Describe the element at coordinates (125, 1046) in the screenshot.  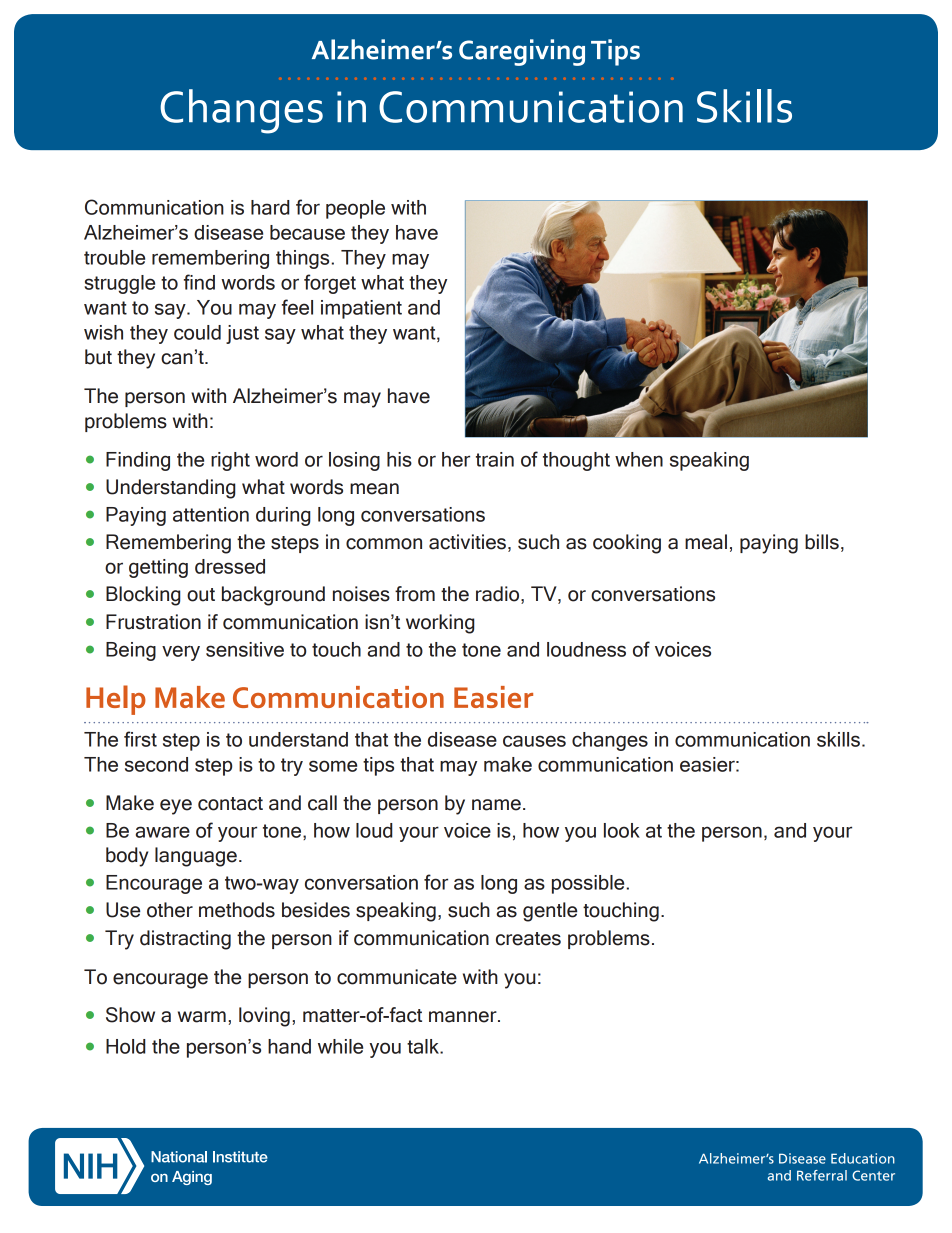
I see `Hold` at that location.
